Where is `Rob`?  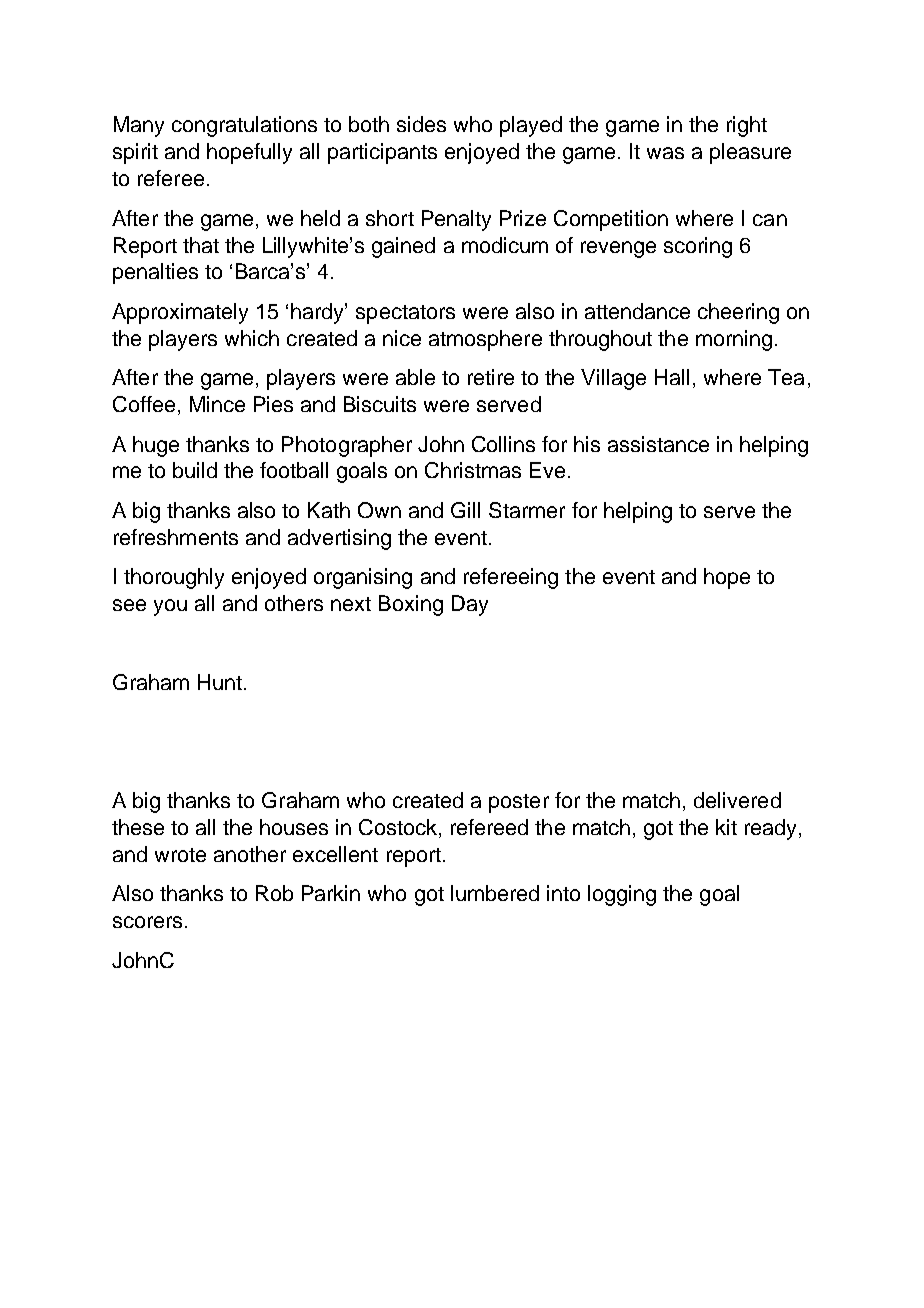 Rob is located at coordinates (274, 893).
